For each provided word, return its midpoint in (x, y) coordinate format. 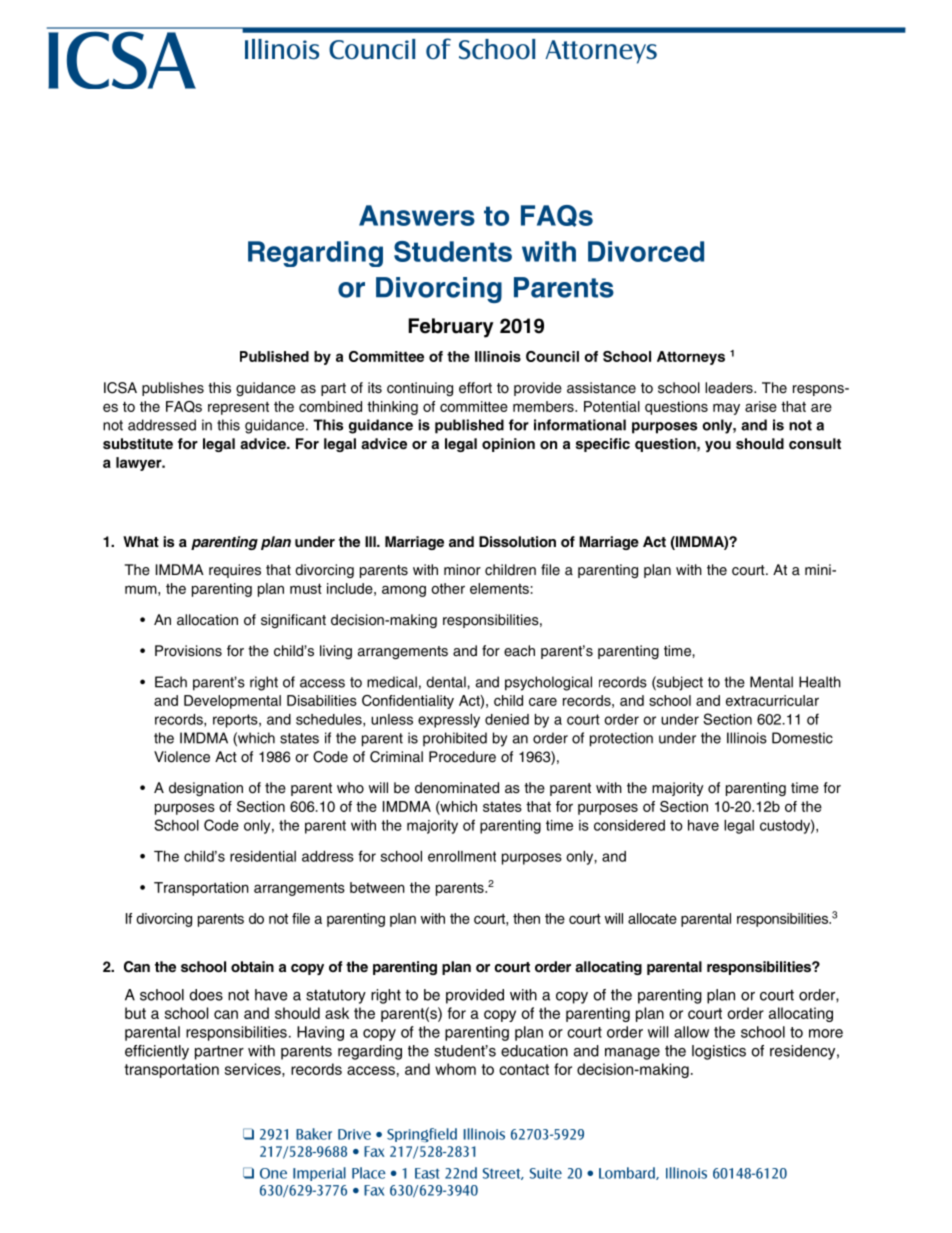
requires (235, 571)
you (718, 446)
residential (263, 856)
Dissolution (517, 541)
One (273, 1173)
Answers (417, 215)
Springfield (422, 1135)
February (451, 328)
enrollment (462, 856)
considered (629, 825)
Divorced (646, 251)
